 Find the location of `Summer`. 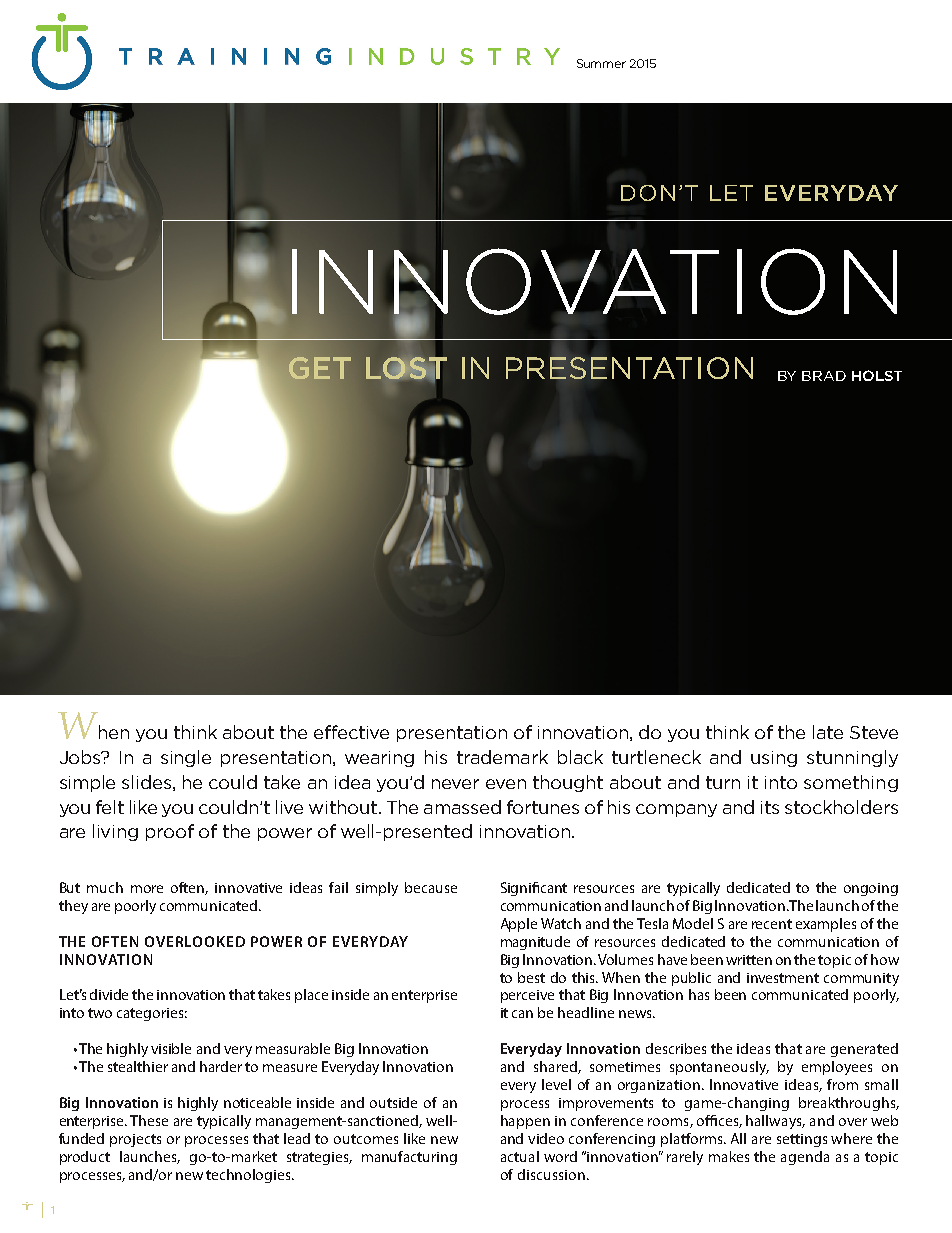

Summer is located at coordinates (601, 63).
